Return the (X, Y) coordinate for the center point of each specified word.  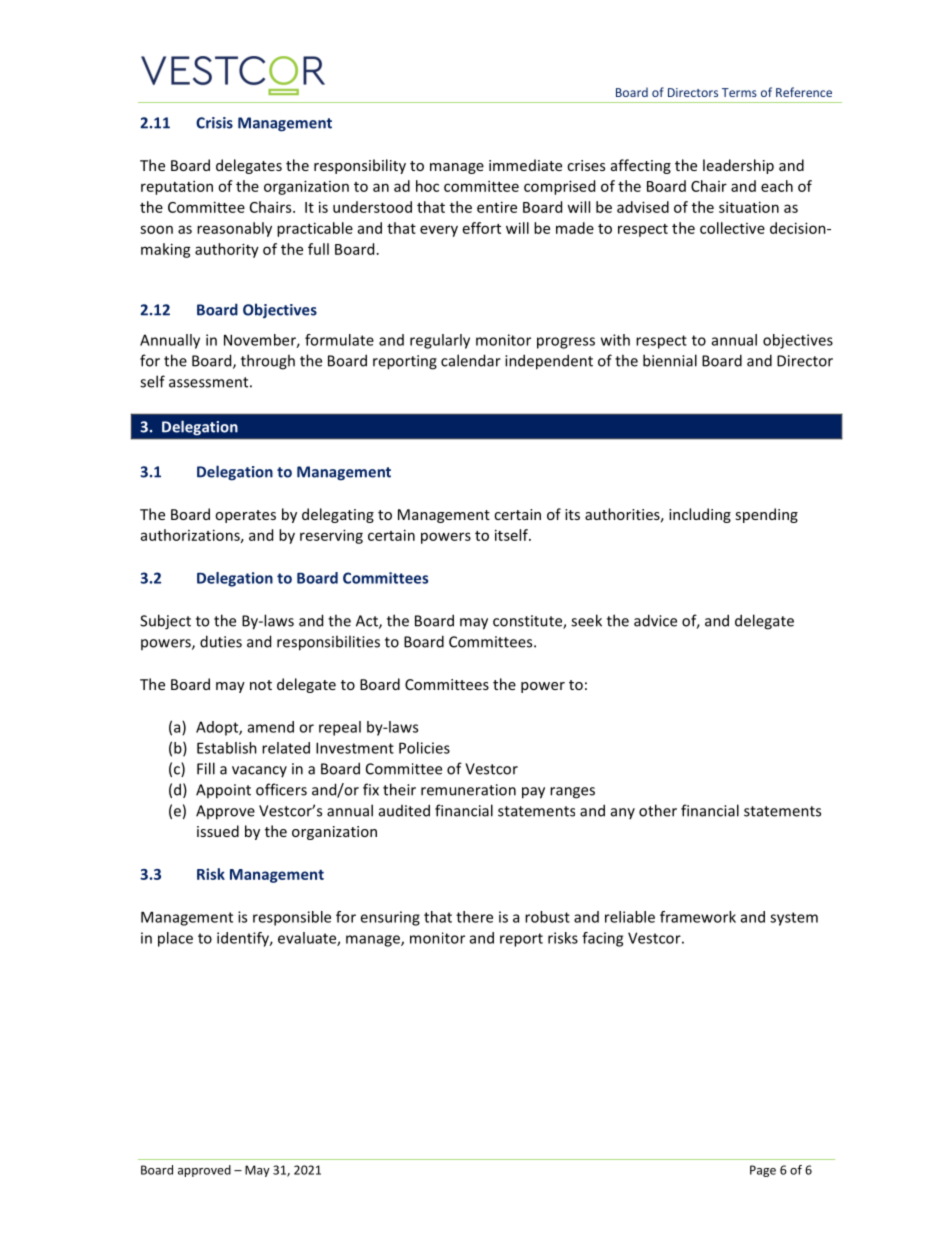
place (175, 939)
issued (218, 831)
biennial (670, 360)
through (268, 362)
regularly (440, 341)
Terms (739, 92)
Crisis (214, 123)
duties (221, 641)
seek (586, 620)
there (474, 917)
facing (602, 939)
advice (655, 620)
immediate (525, 165)
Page (763, 1171)
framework (698, 917)
